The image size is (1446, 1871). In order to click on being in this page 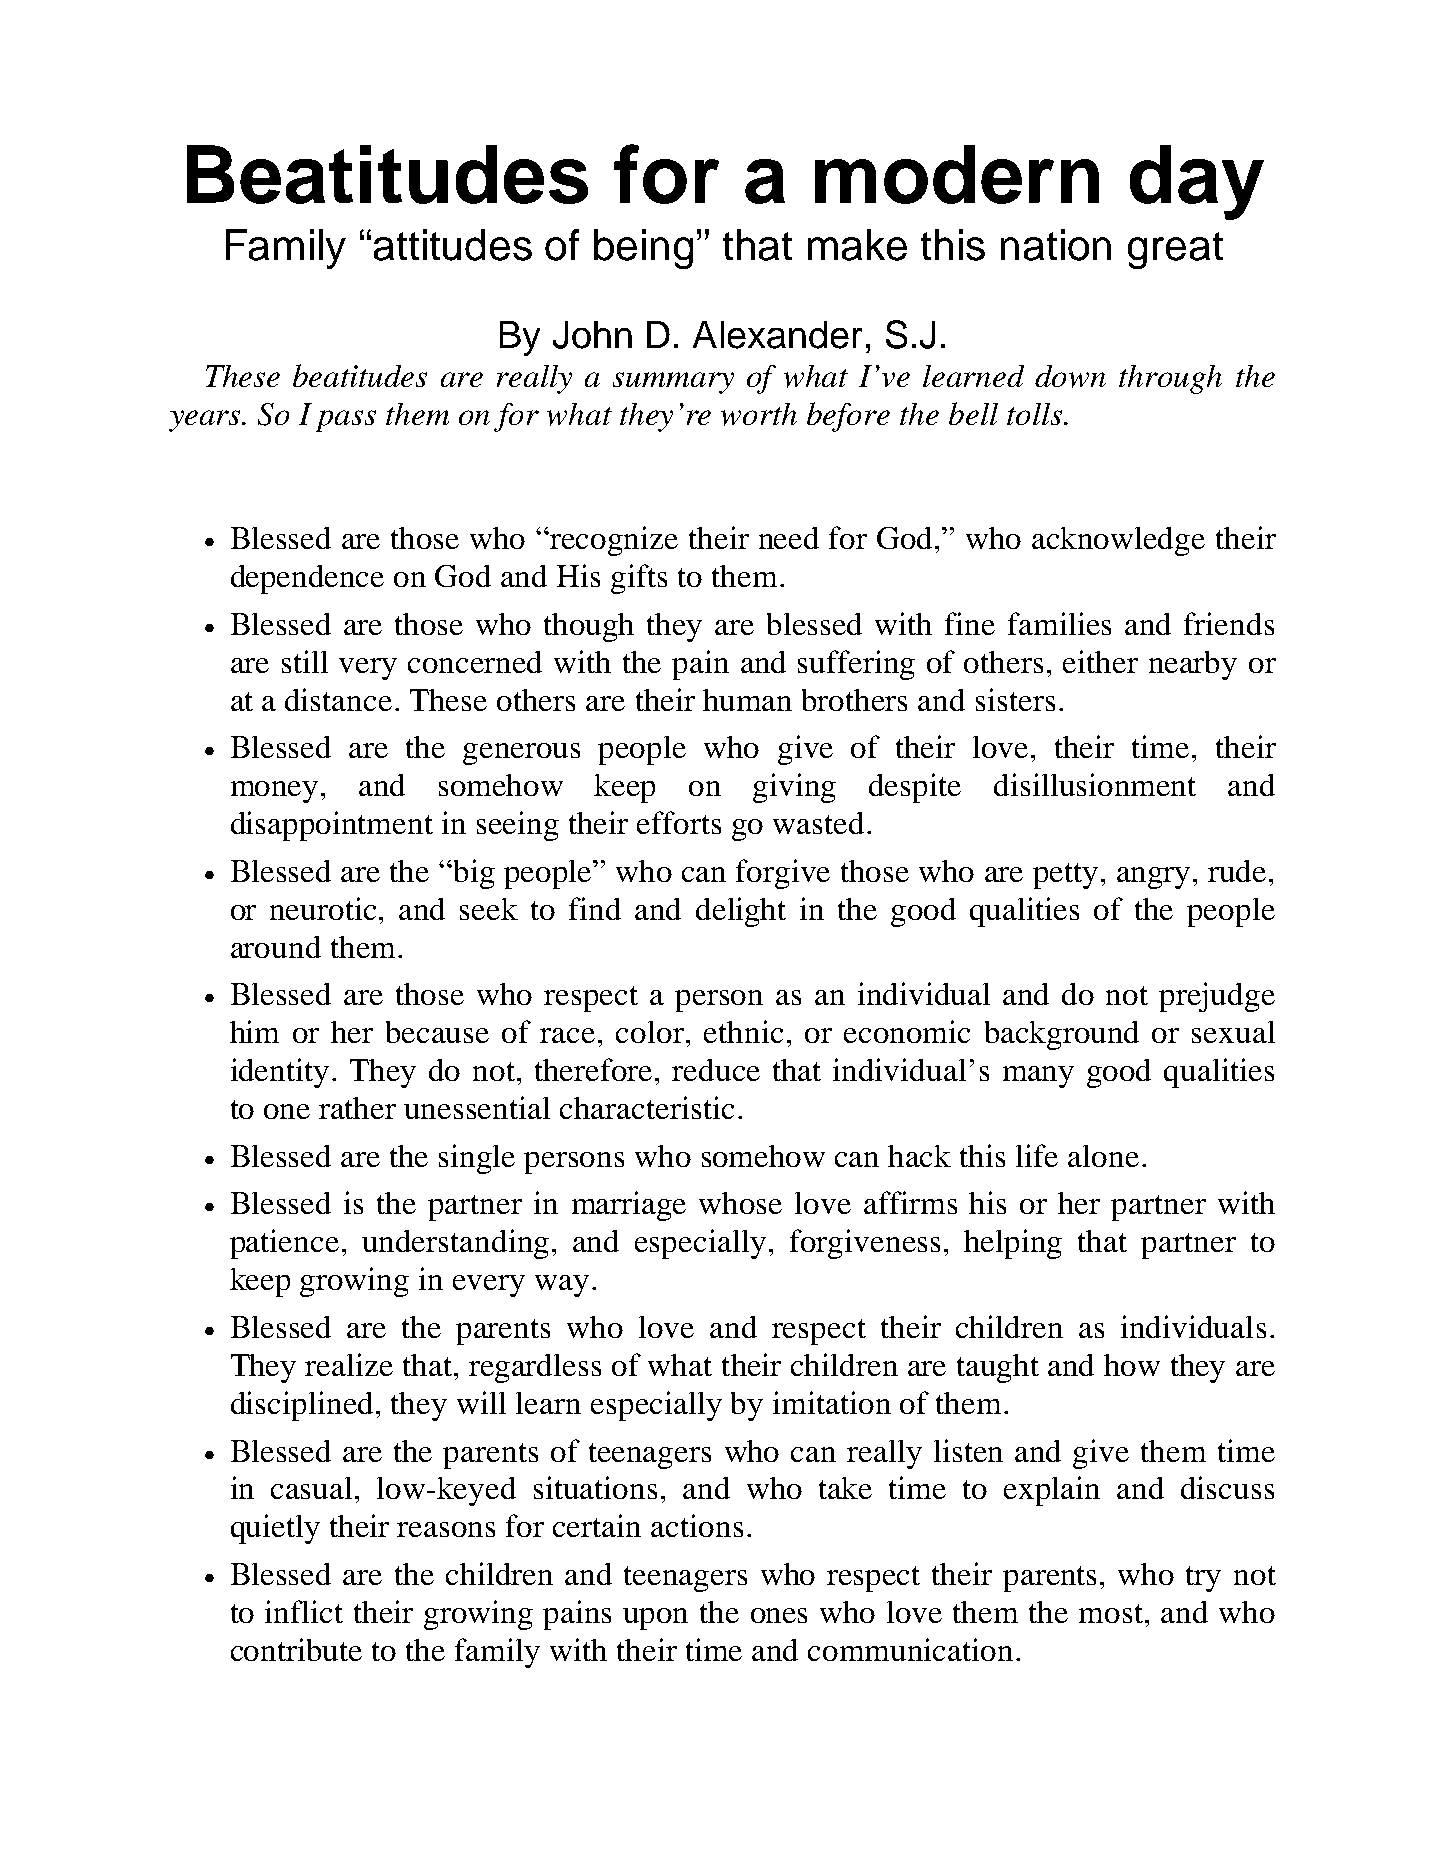, I will do `click(643, 249)`.
